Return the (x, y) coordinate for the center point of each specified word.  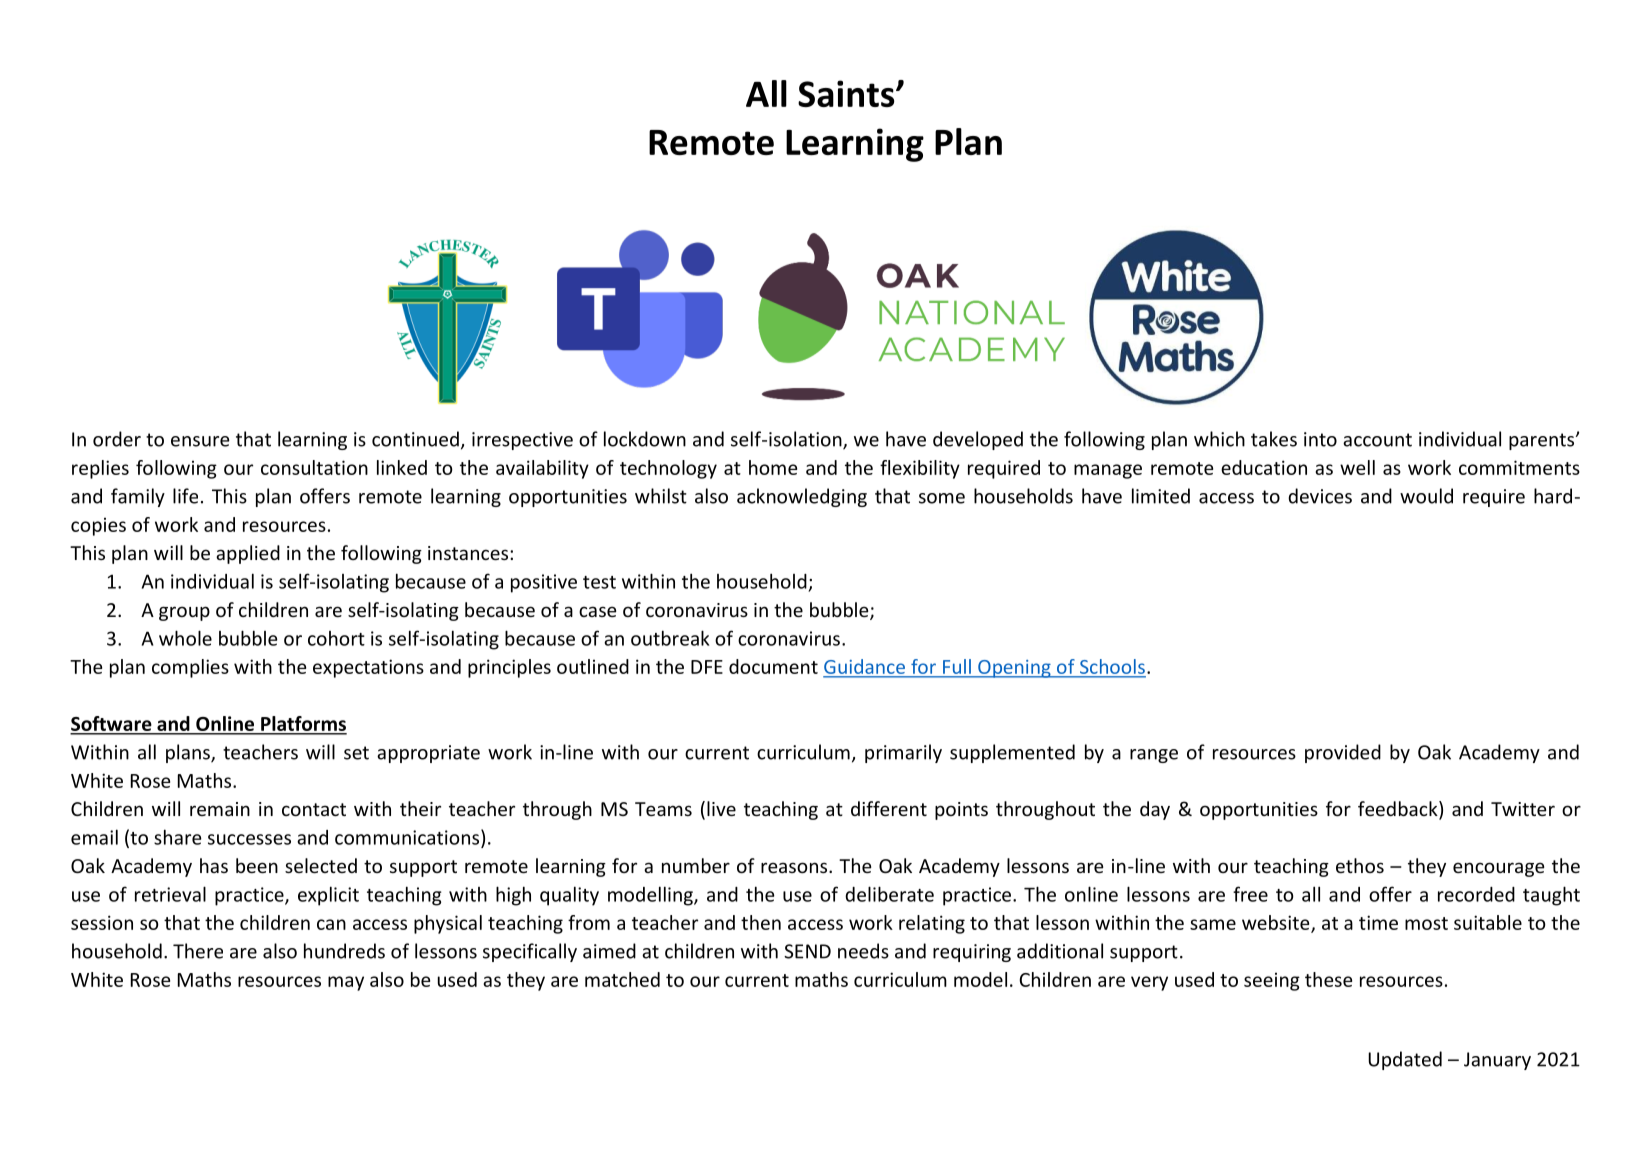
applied (248, 554)
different (889, 808)
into (1320, 439)
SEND (807, 951)
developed (978, 440)
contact (314, 809)
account (1377, 440)
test (599, 582)
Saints (847, 93)
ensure (200, 441)
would (1426, 496)
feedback (1399, 810)
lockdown (645, 439)
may (346, 983)
